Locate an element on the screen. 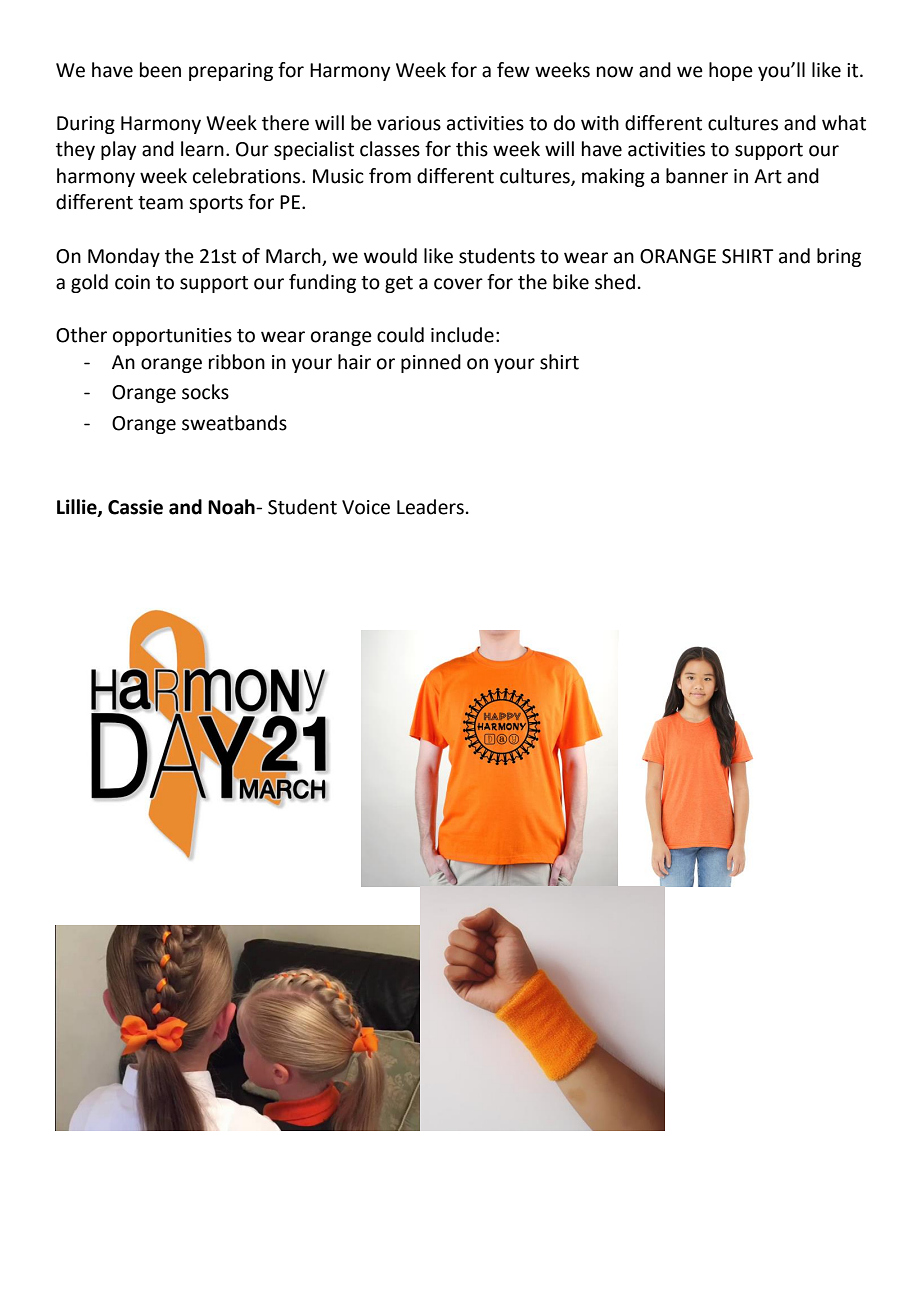  hope is located at coordinates (731, 71).
